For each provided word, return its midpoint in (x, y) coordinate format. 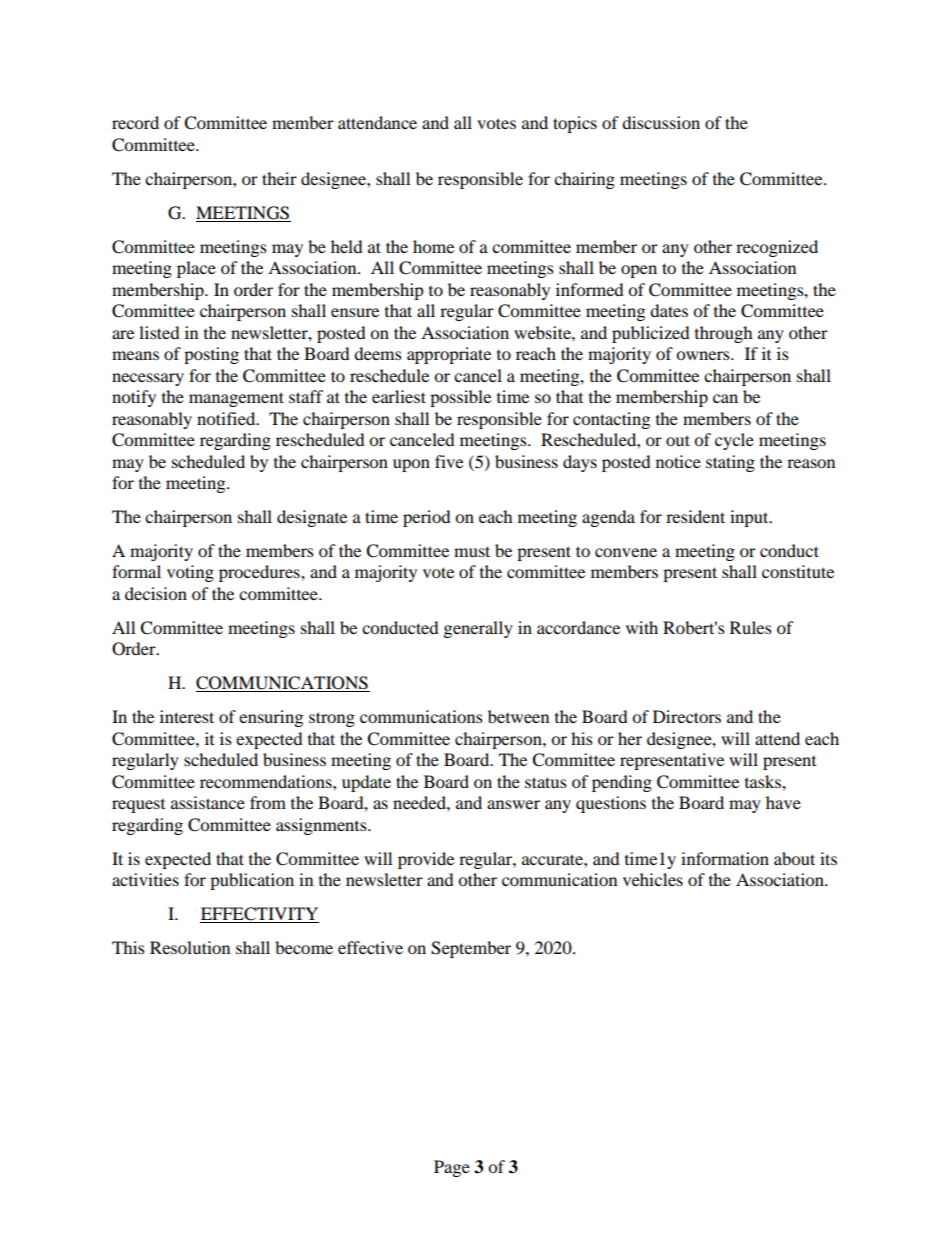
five (449, 461)
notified (227, 418)
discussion (661, 122)
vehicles (653, 879)
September (471, 949)
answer (513, 804)
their (279, 178)
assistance (208, 802)
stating (730, 463)
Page (452, 1168)
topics (575, 124)
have (783, 802)
